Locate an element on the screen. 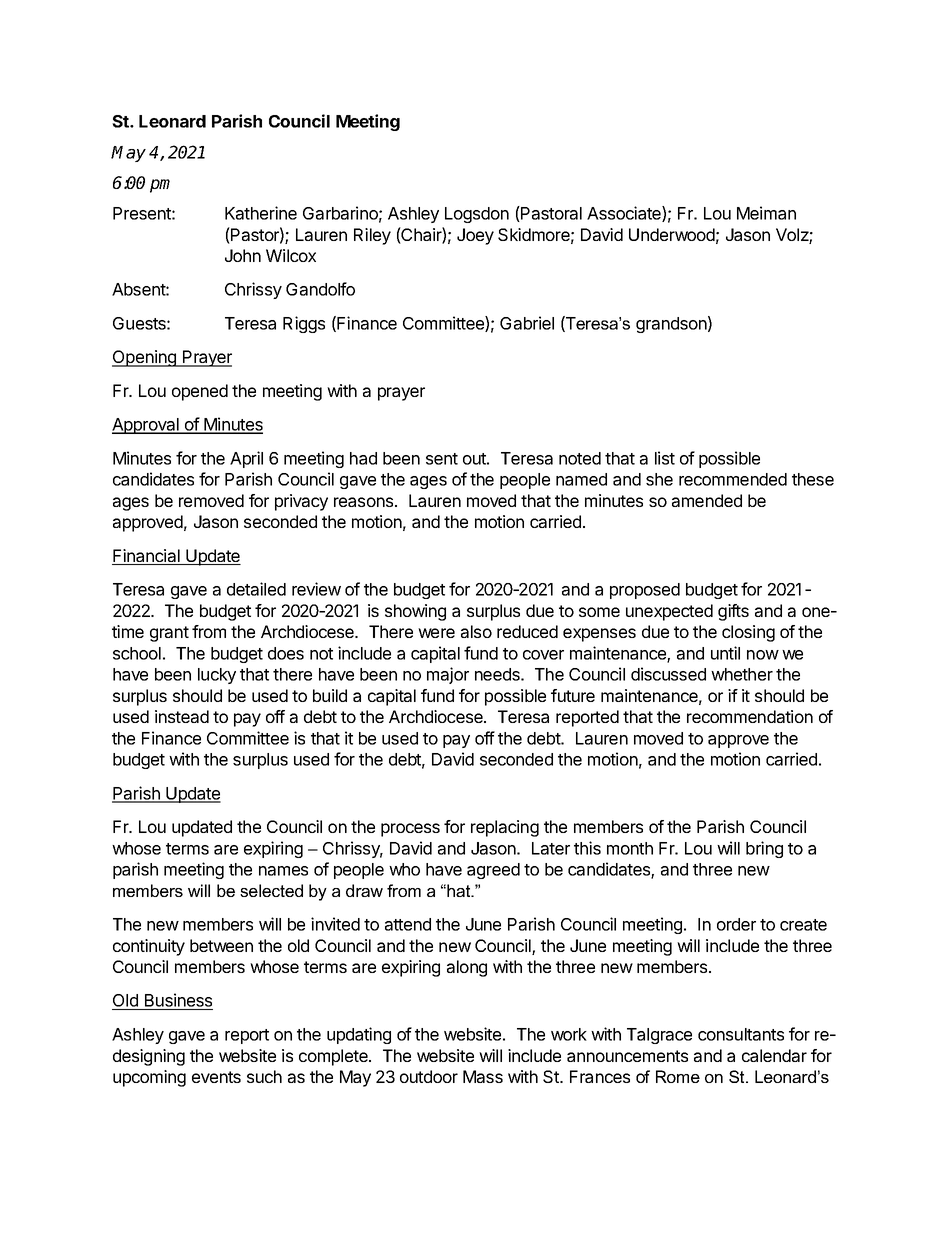  until is located at coordinates (725, 653).
